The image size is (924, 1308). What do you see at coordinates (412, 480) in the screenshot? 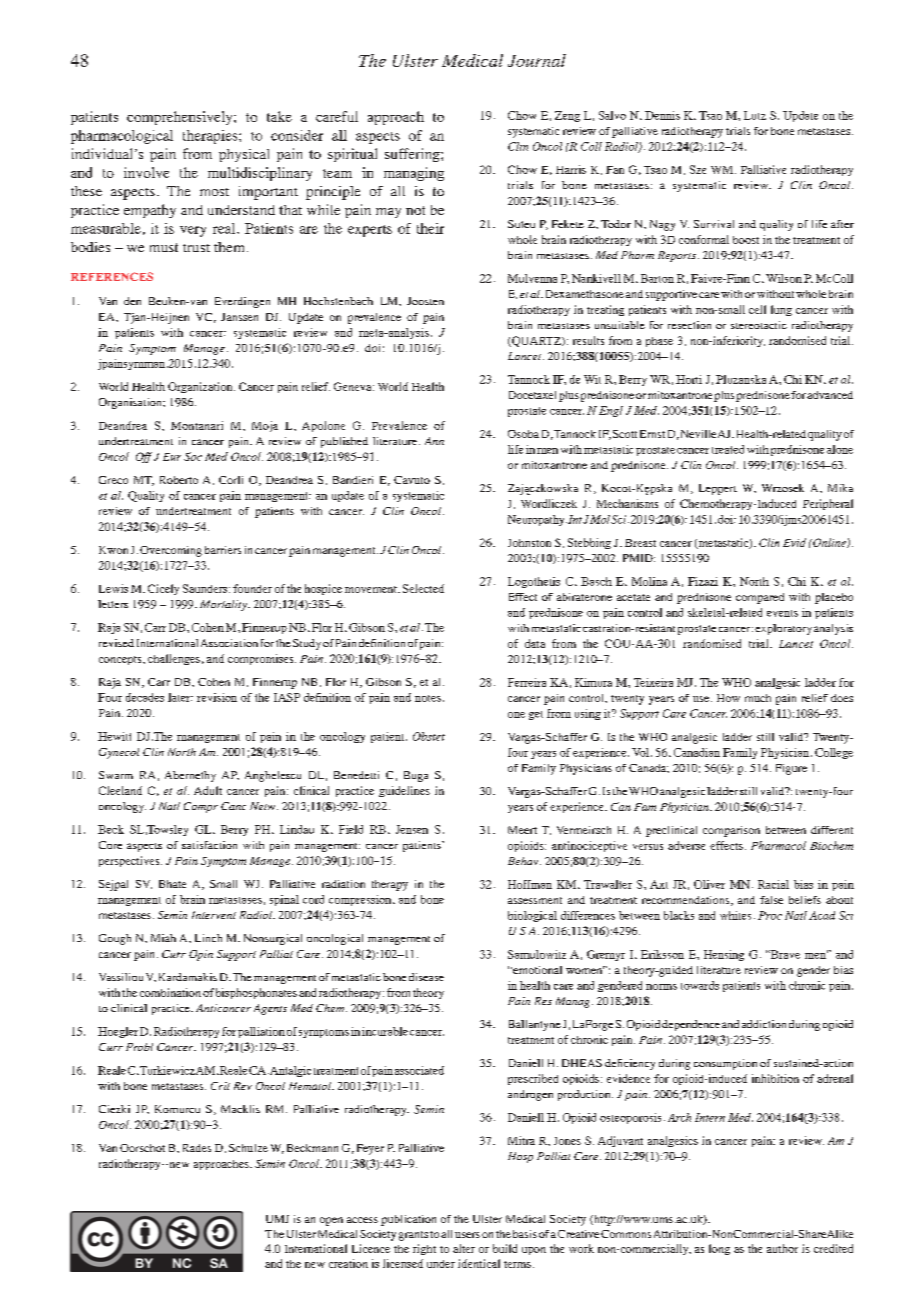
I see `Cavuto` at bounding box center [412, 480].
